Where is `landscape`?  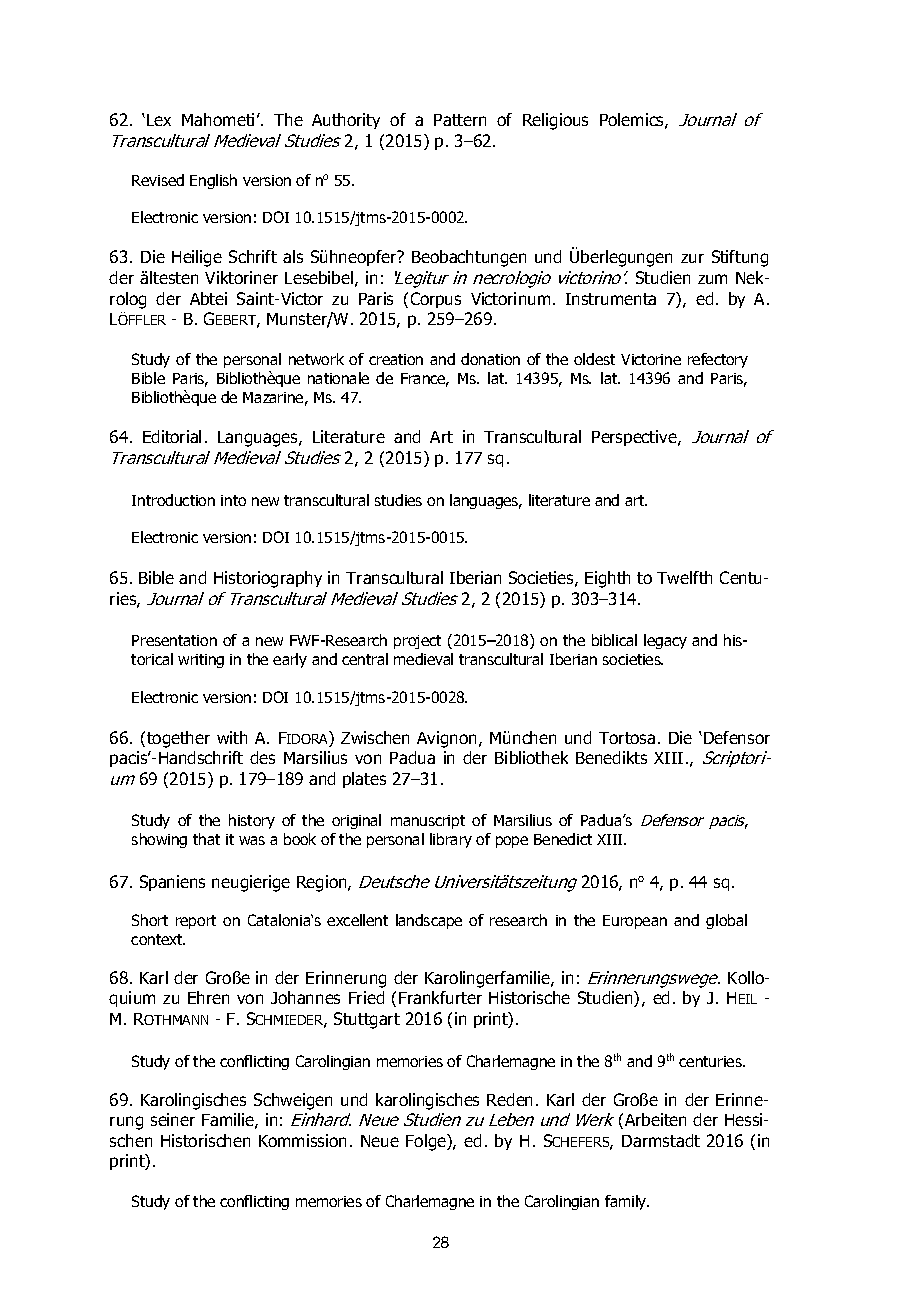
landscape is located at coordinates (429, 921).
